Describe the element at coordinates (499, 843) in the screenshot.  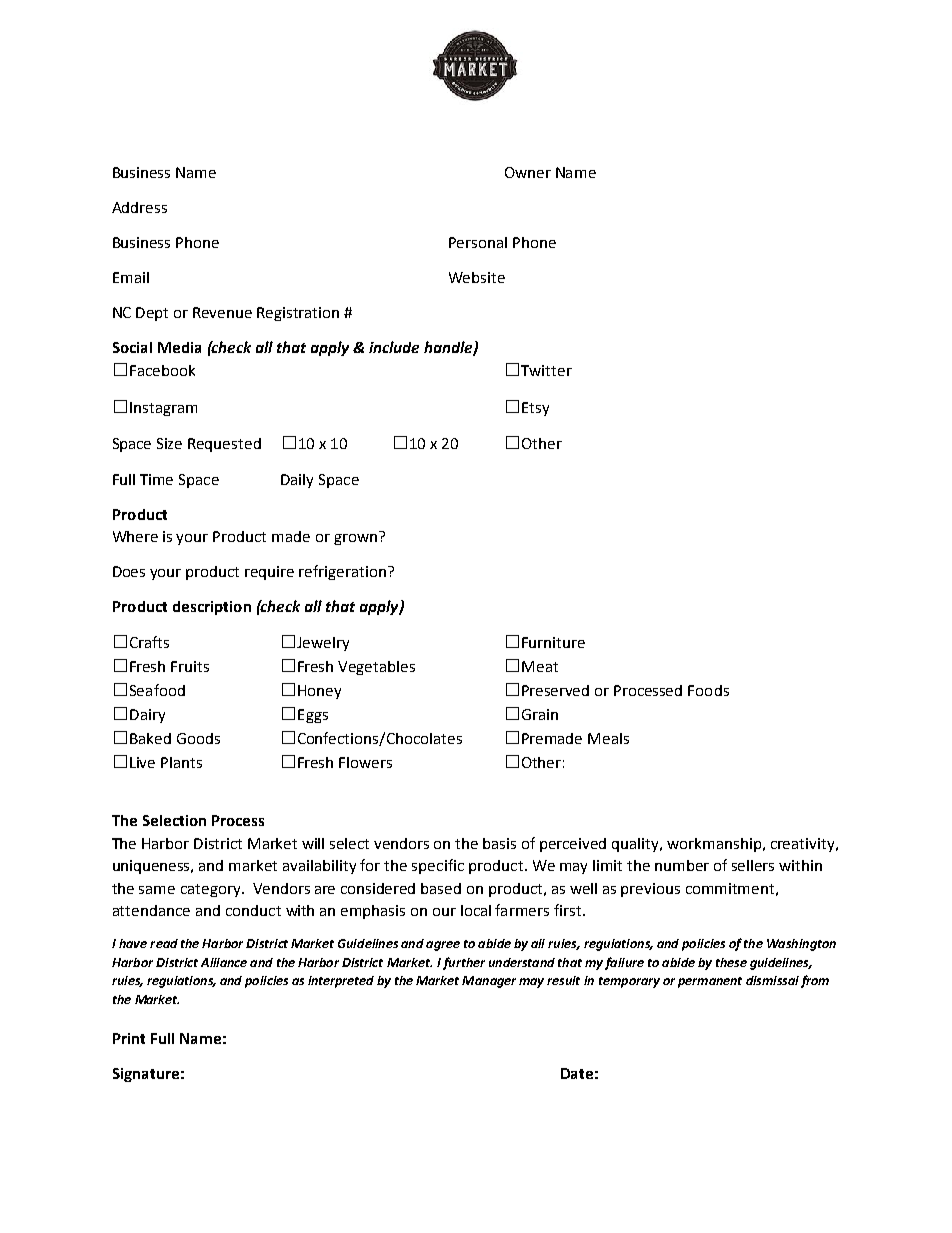
I see `basis` at that location.
